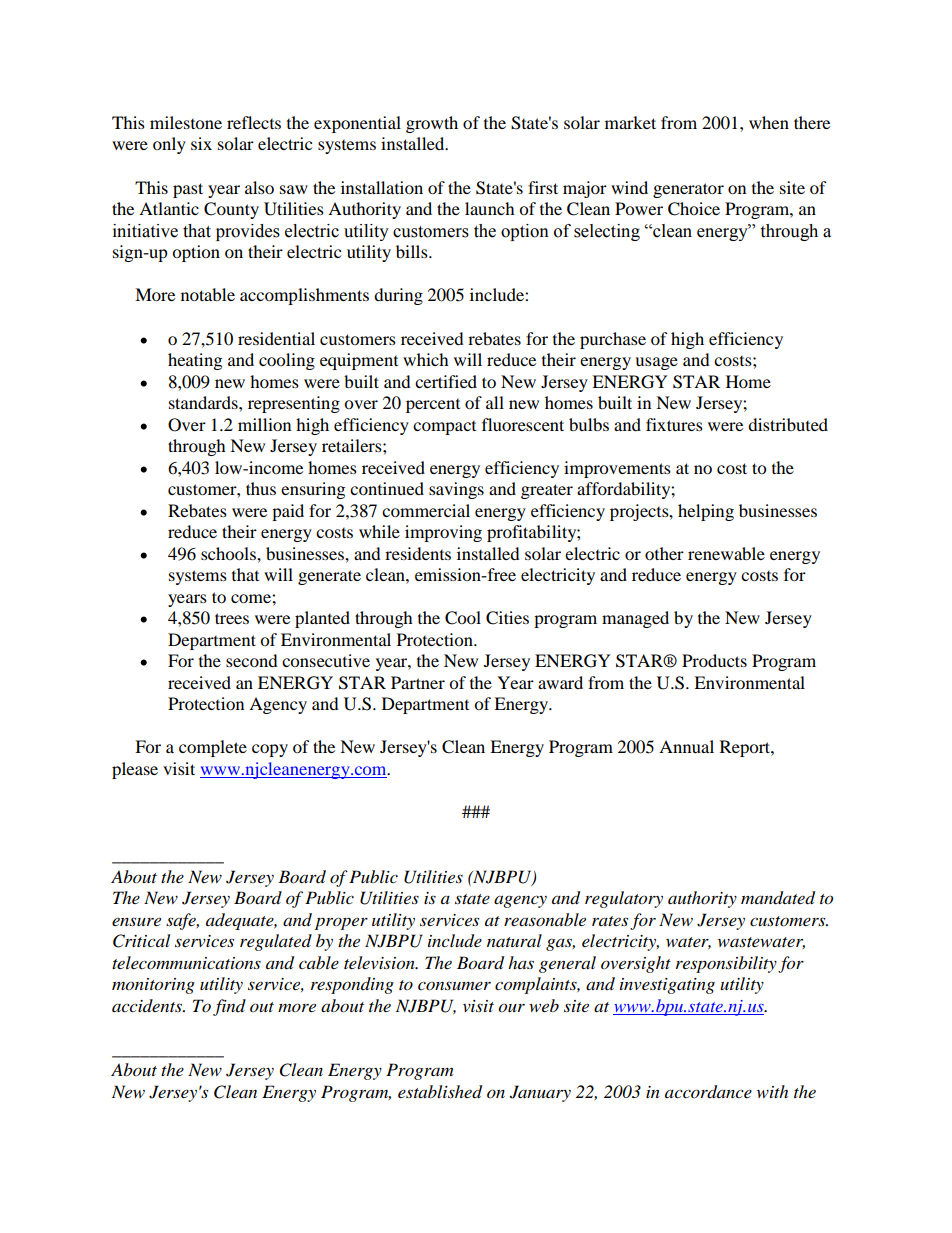 The image size is (952, 1233). Describe the element at coordinates (418, 682) in the document. I see `Partner` at that location.
